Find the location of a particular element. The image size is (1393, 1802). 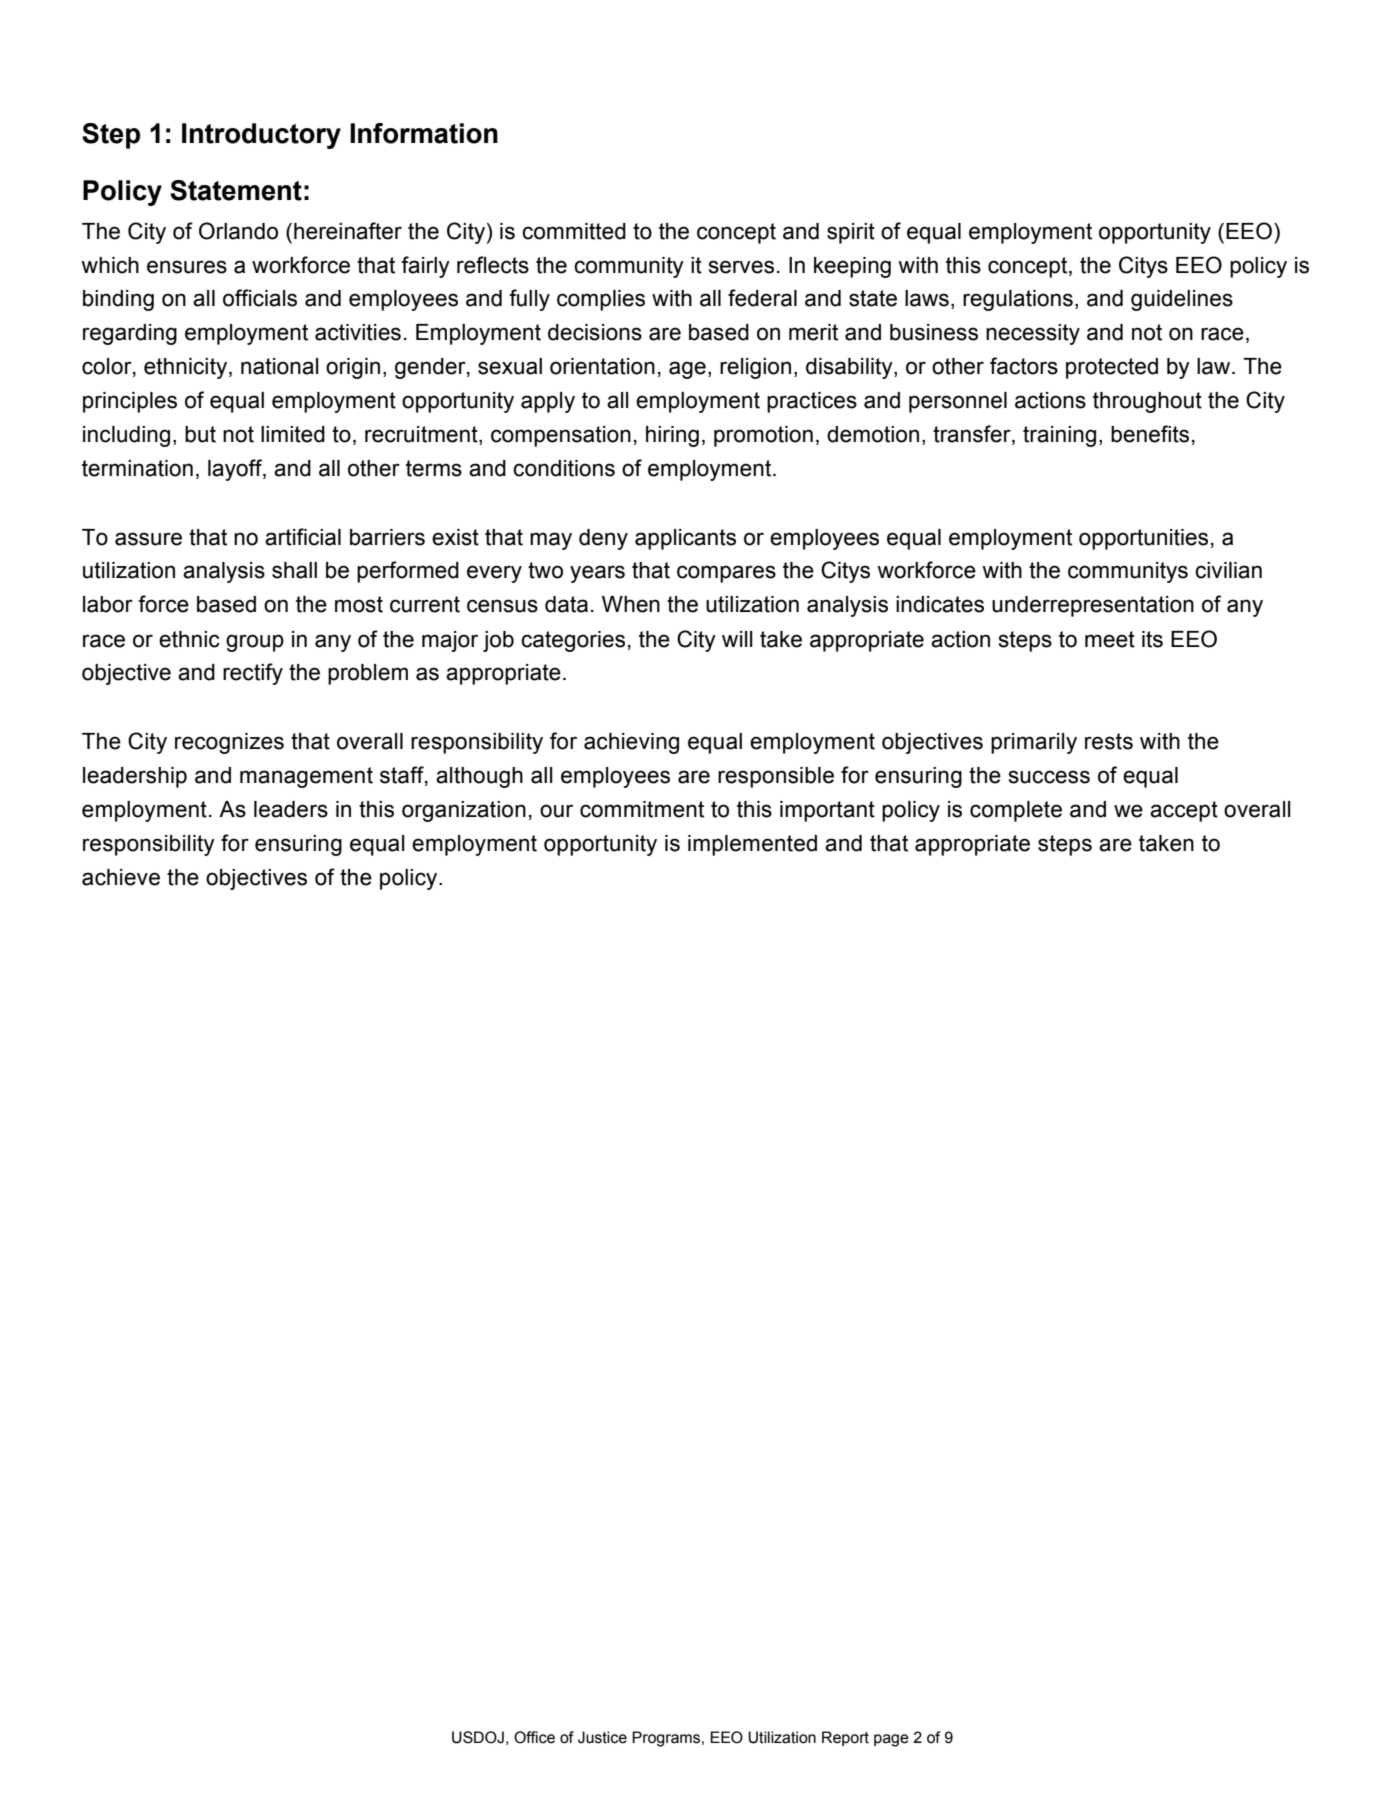

commitment is located at coordinates (642, 809).
